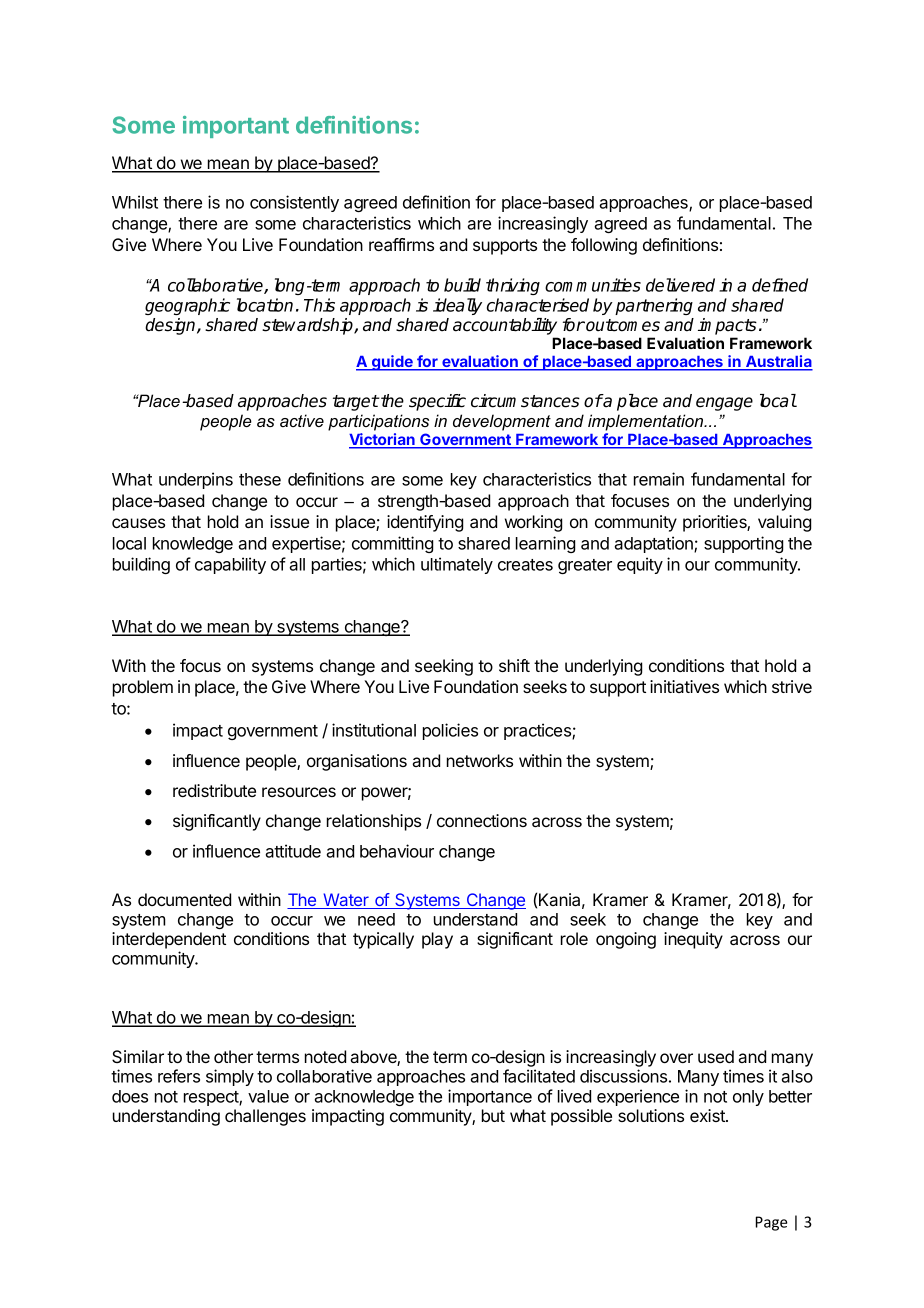  Describe the element at coordinates (236, 127) in the screenshot. I see `important` at that location.
